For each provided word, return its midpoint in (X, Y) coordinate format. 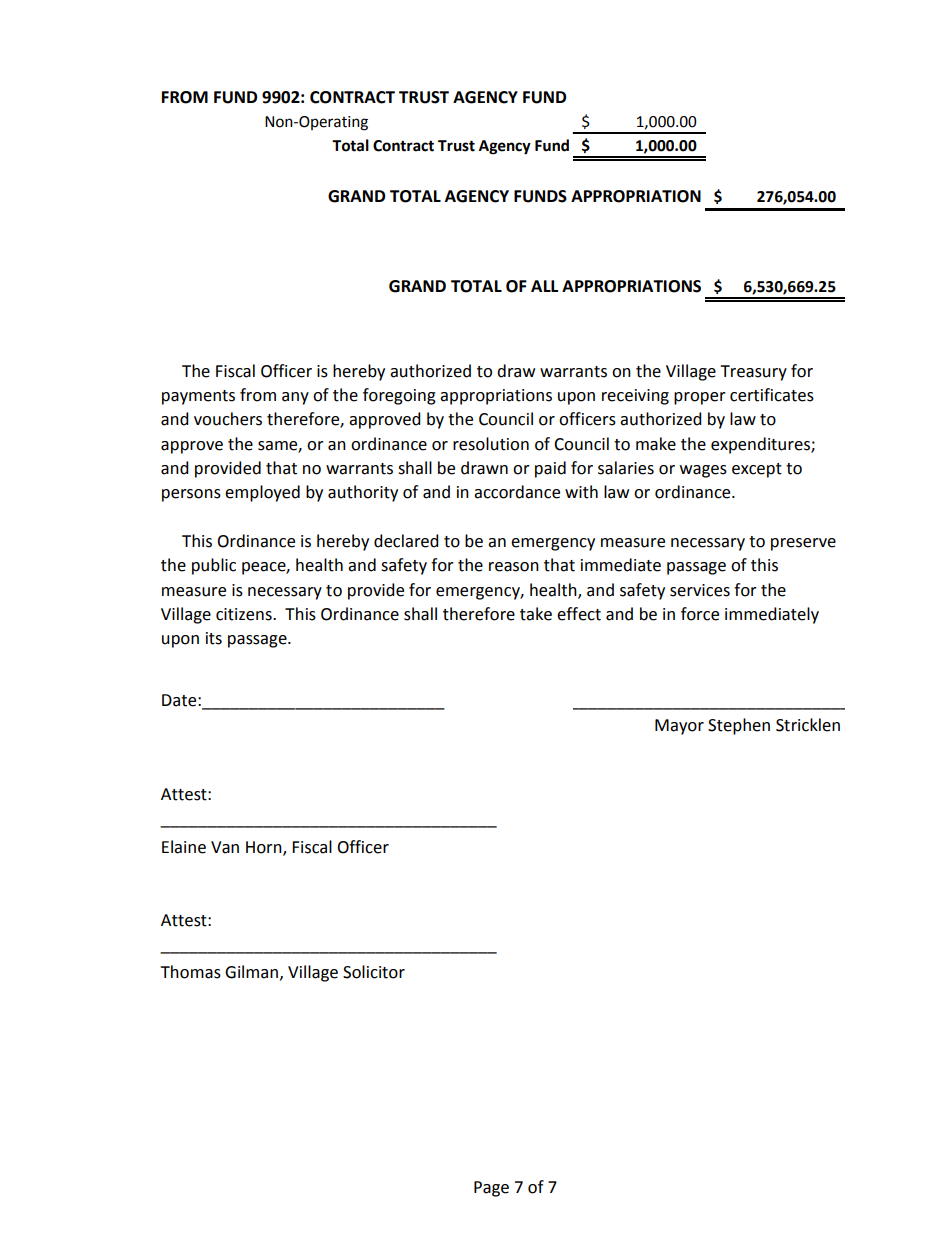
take (536, 614)
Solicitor (374, 972)
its (214, 638)
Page (491, 1189)
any (295, 398)
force (700, 614)
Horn (265, 848)
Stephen (739, 726)
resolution (491, 444)
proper (700, 398)
